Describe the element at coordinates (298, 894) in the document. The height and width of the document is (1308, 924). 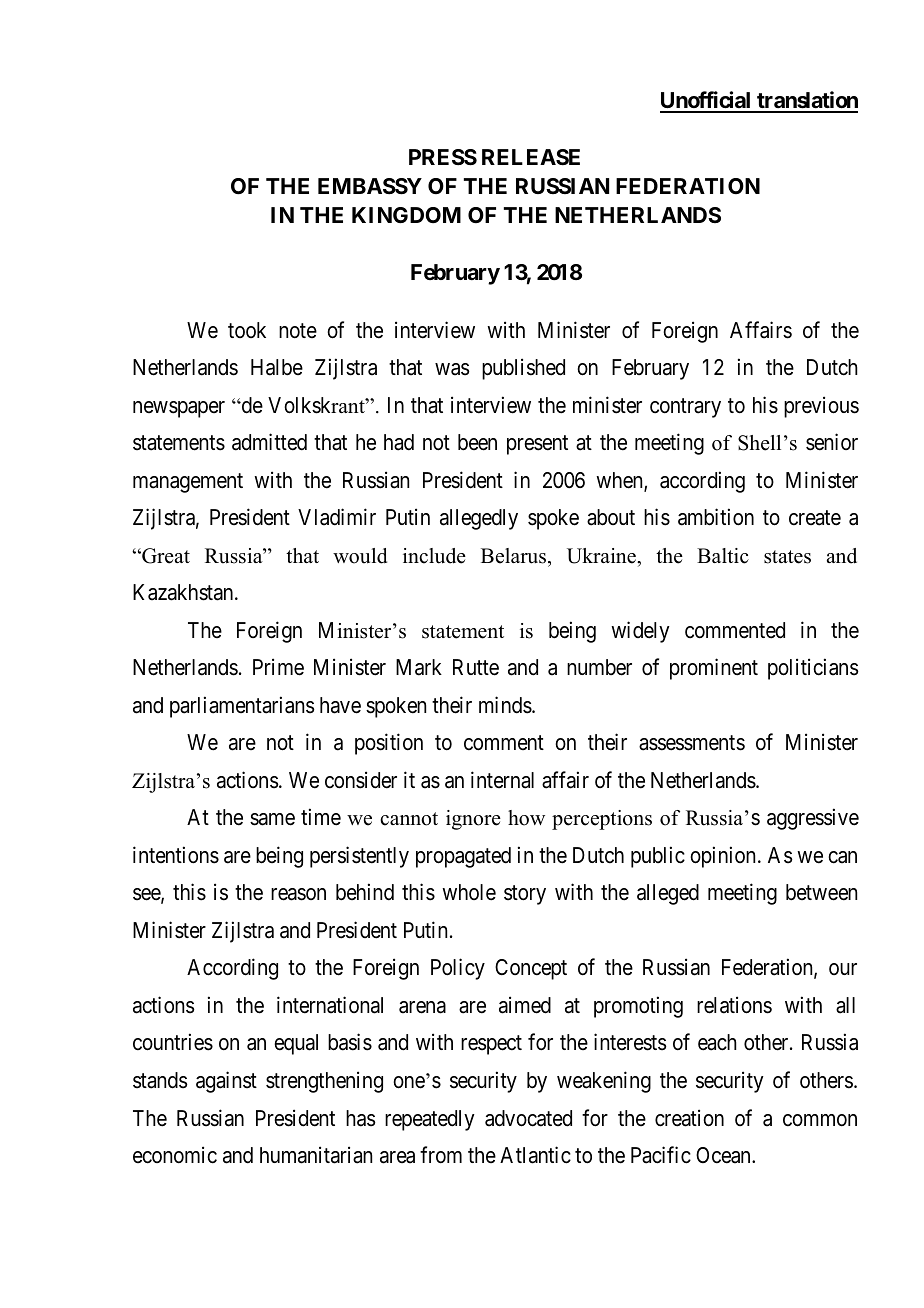
I see `reason` at that location.
